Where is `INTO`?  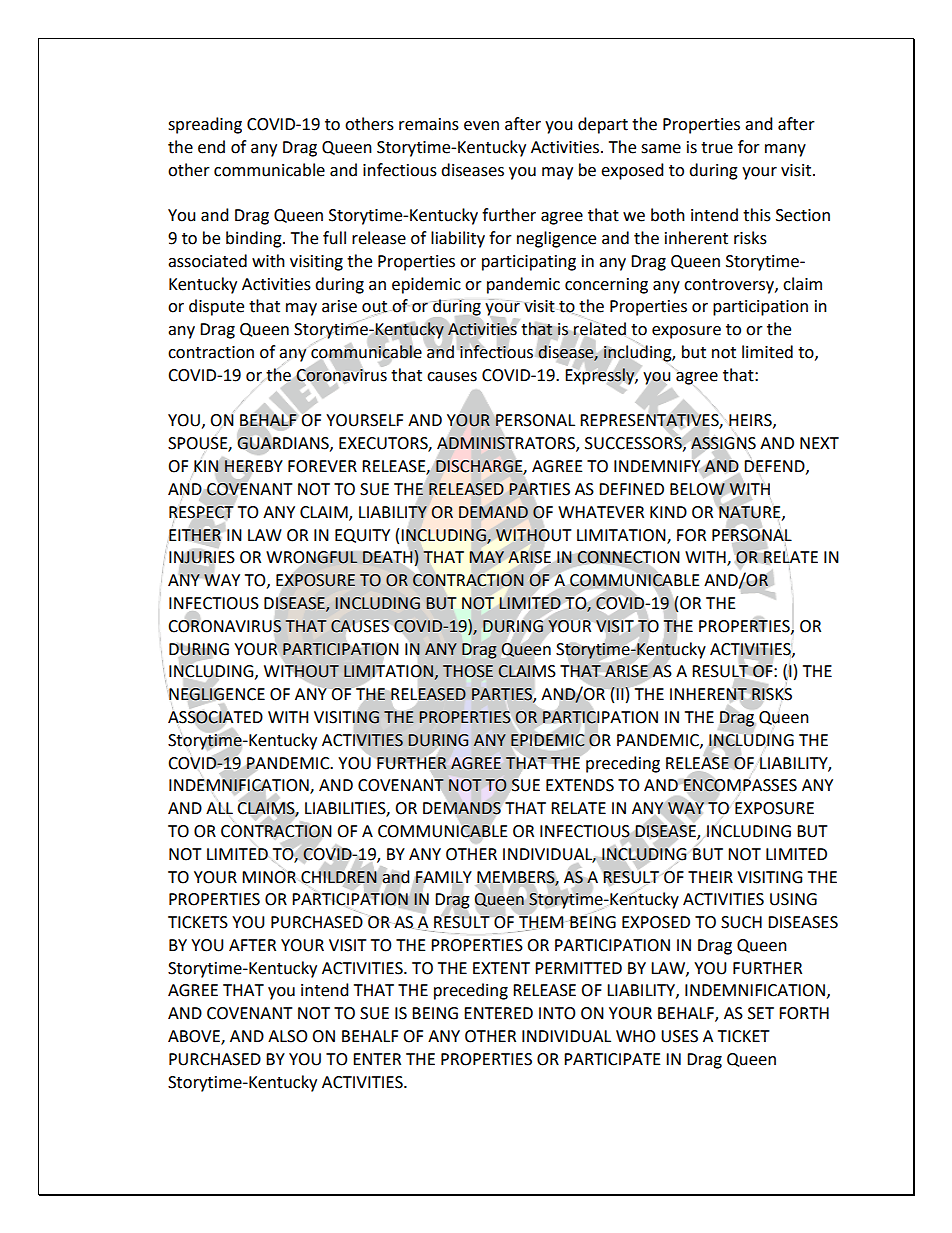
INTO is located at coordinates (557, 1013).
